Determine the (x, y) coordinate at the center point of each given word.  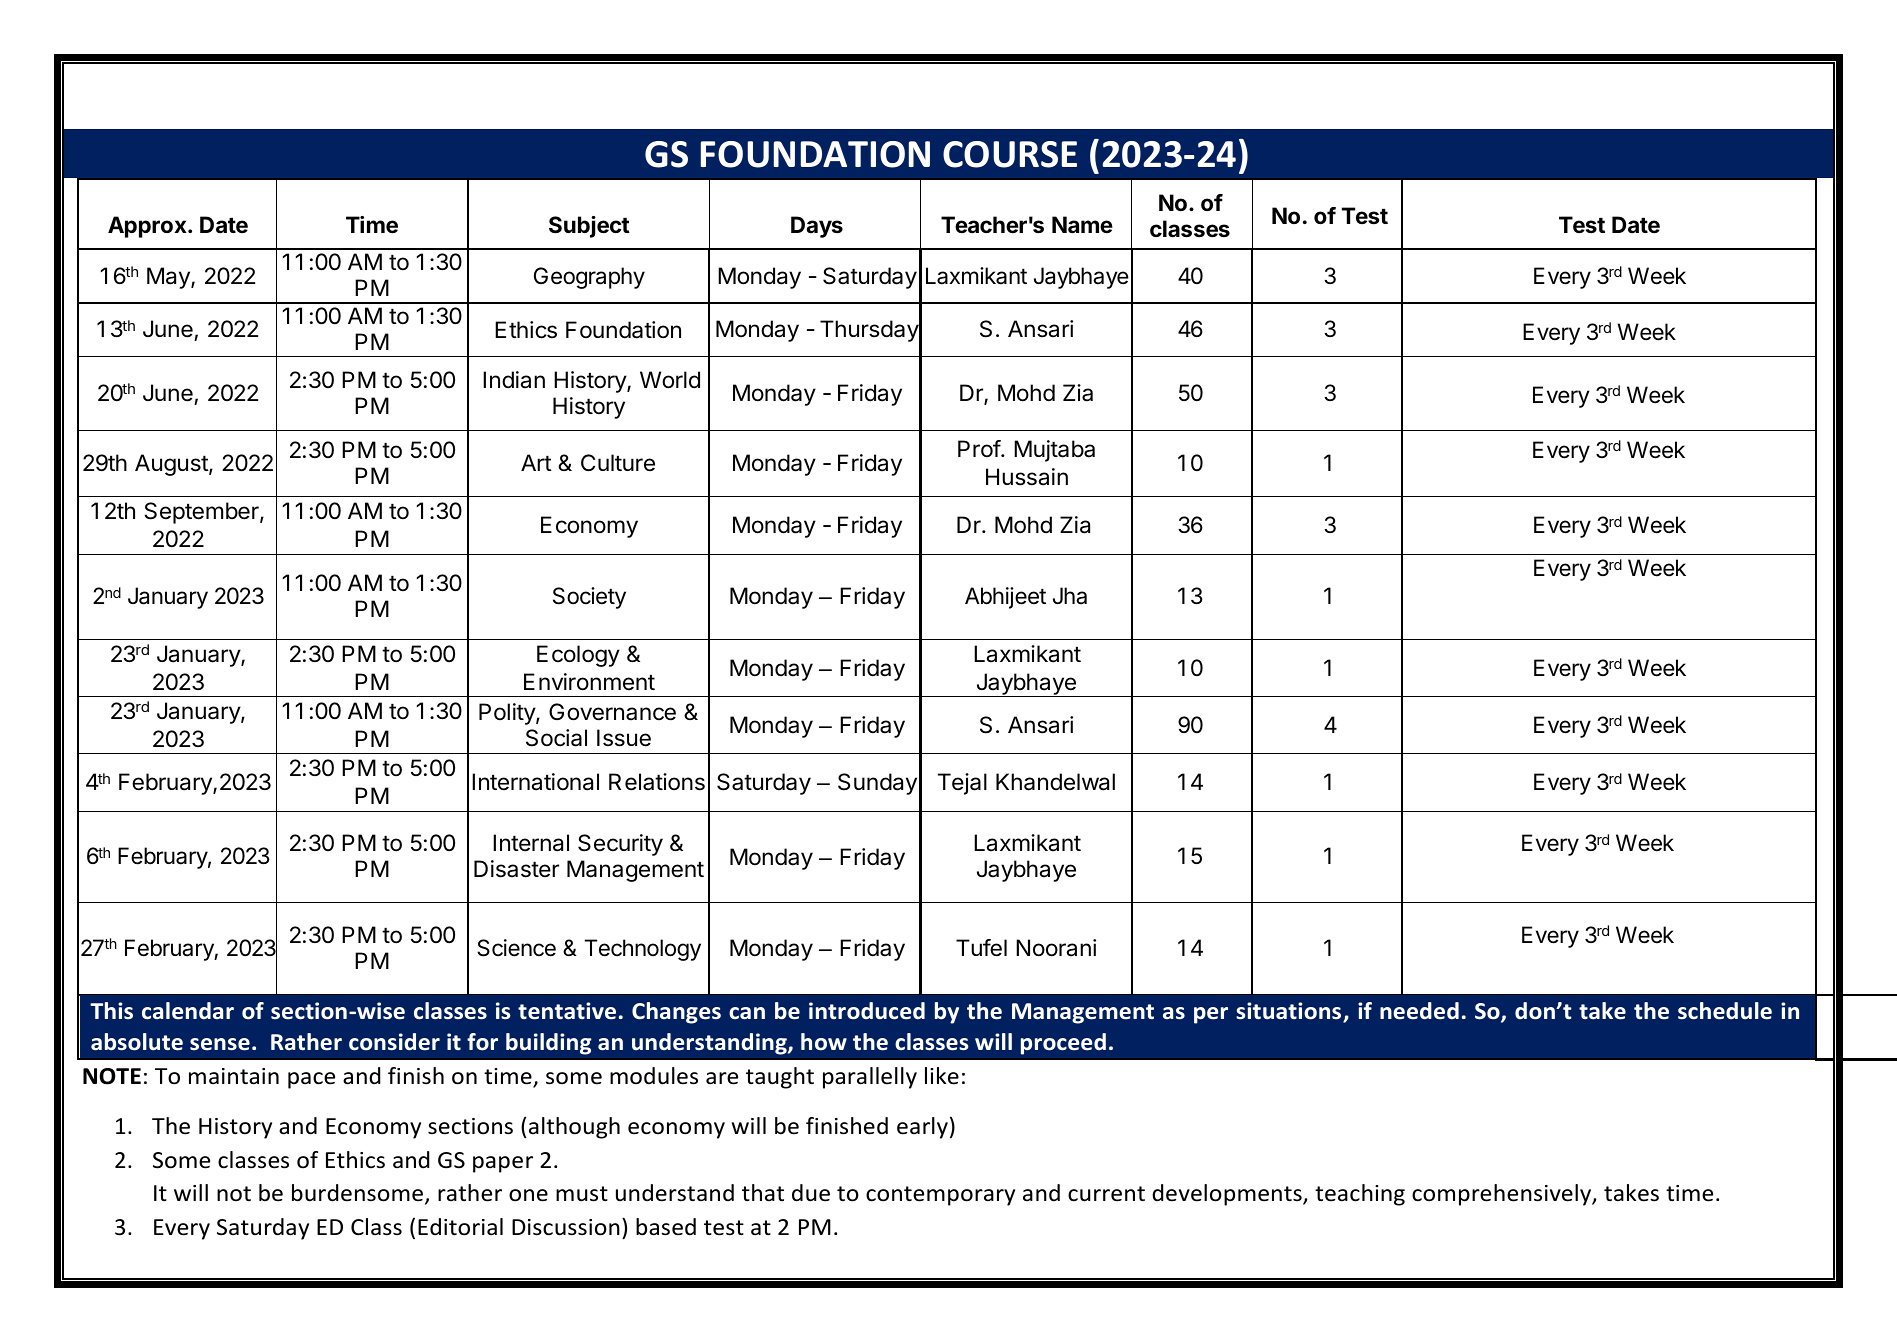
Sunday (877, 784)
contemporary (940, 1196)
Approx (148, 227)
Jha (1070, 596)
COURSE (1010, 154)
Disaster (516, 869)
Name (1082, 225)
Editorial (460, 1227)
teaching (1360, 1195)
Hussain (1027, 477)
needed (1419, 1011)
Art (536, 462)
